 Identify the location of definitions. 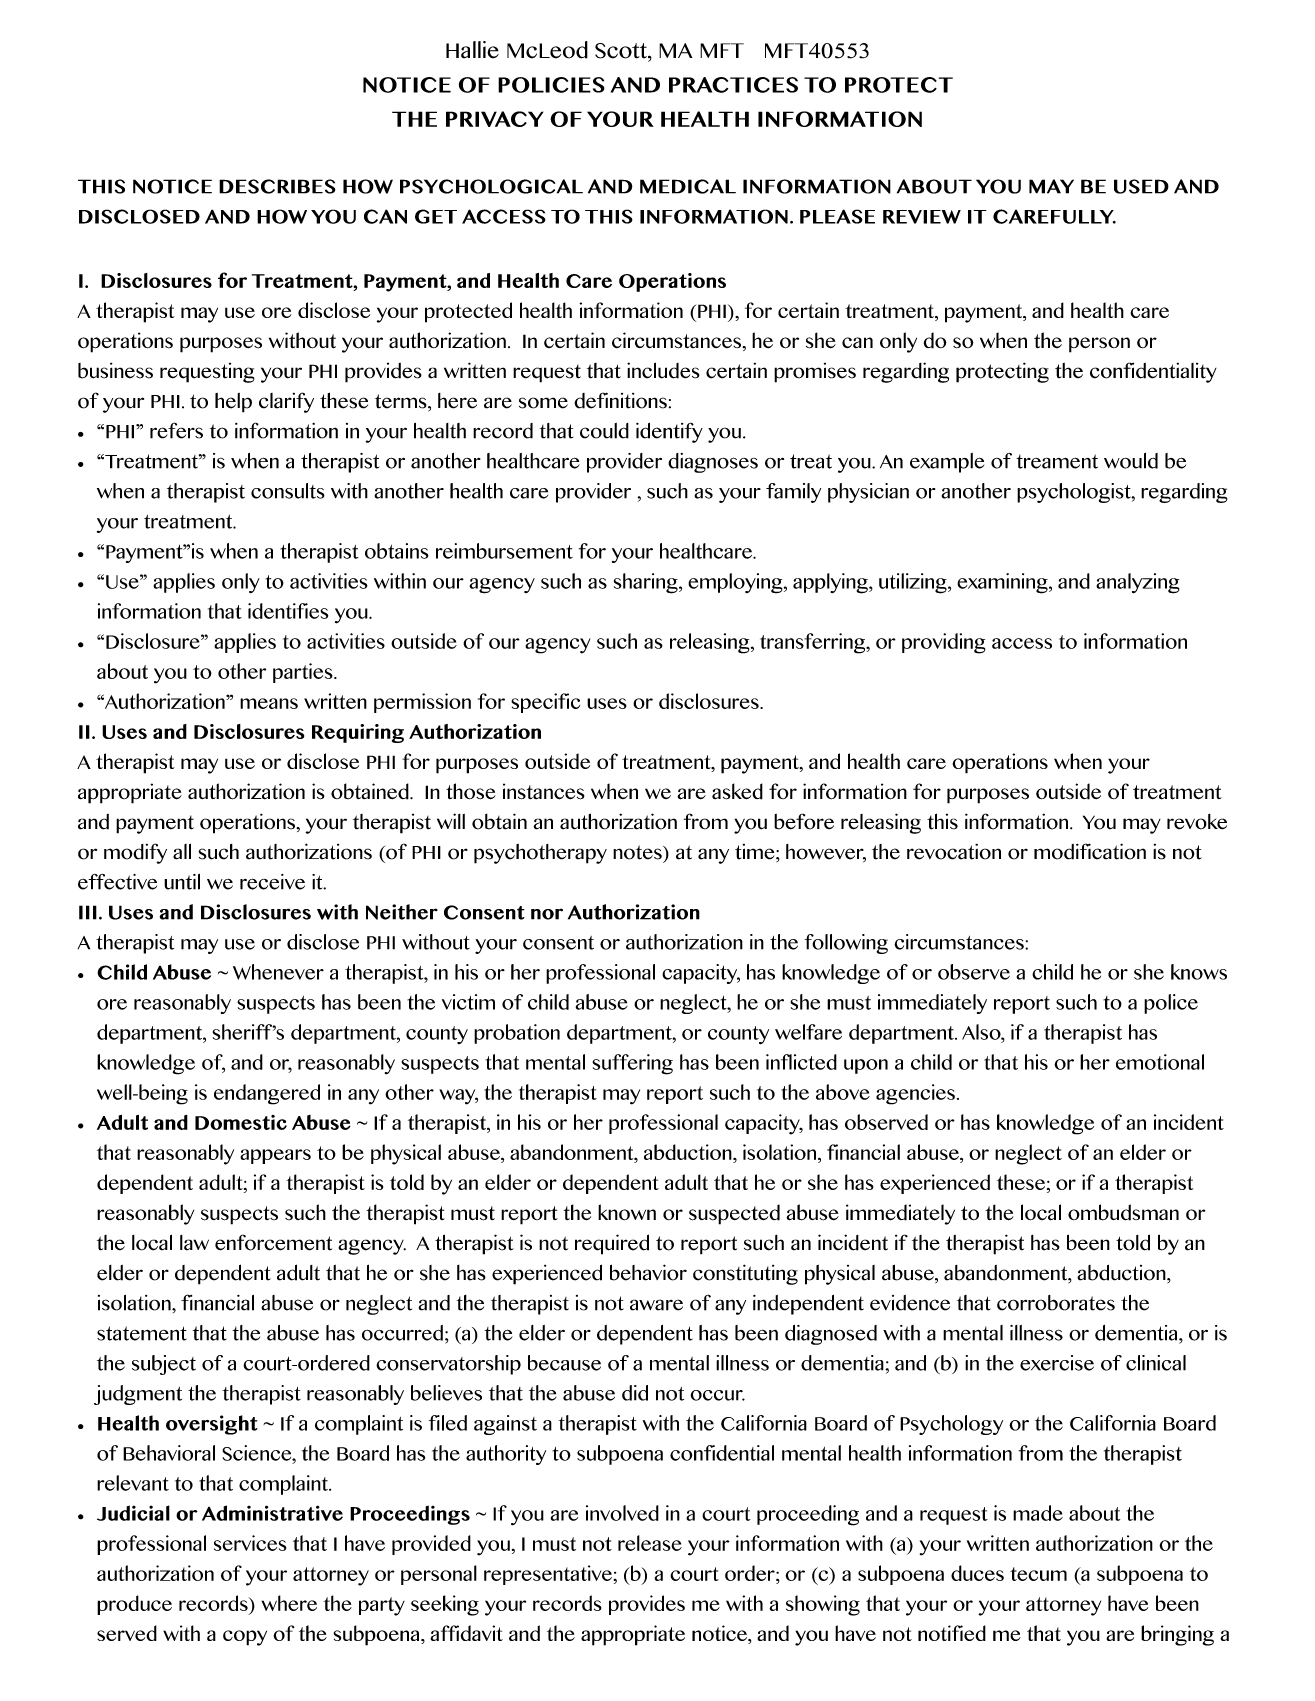
(620, 400).
